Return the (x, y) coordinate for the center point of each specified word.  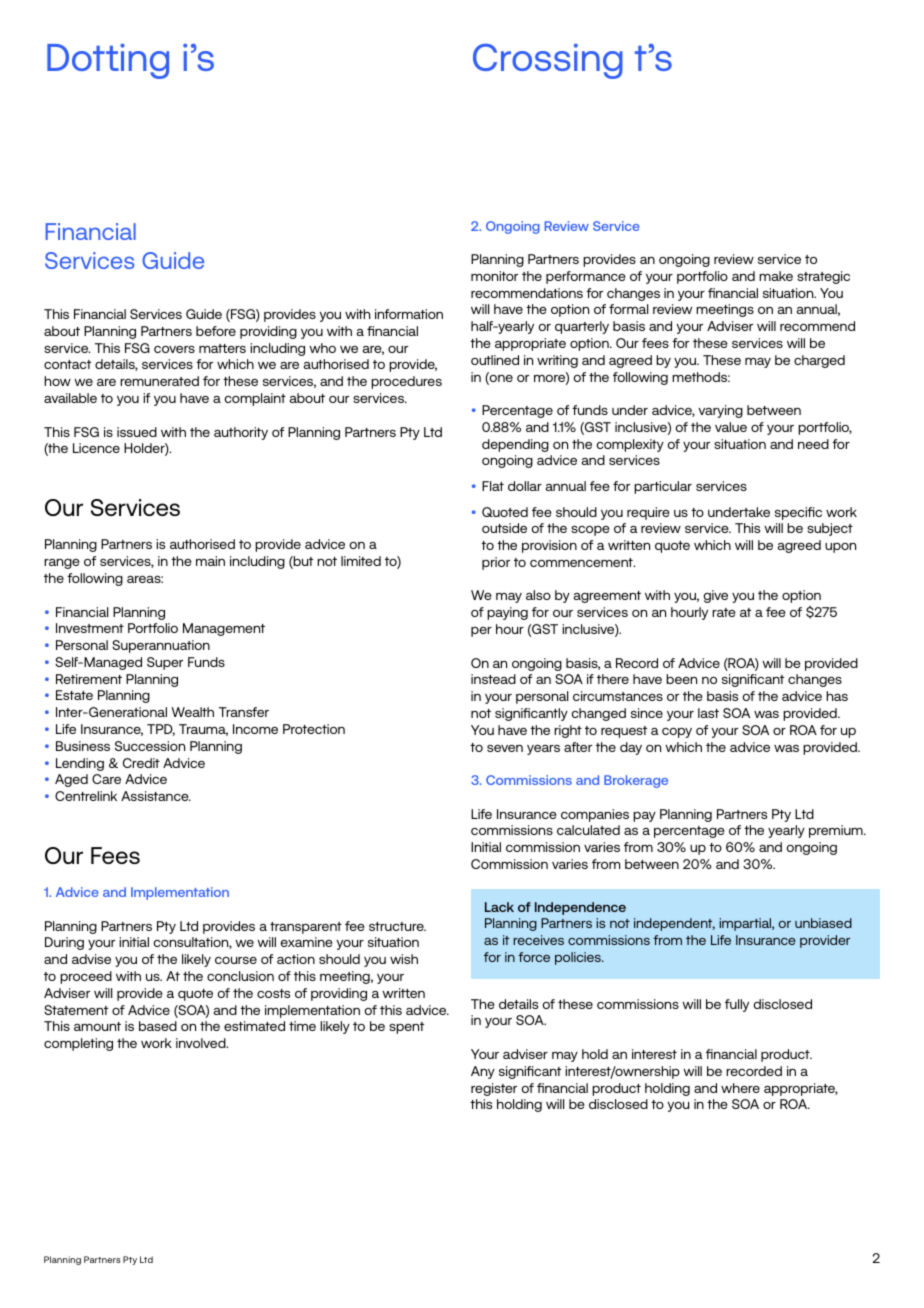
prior (496, 563)
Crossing (548, 61)
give (715, 596)
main (210, 561)
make (776, 276)
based (158, 1026)
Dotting (108, 61)
